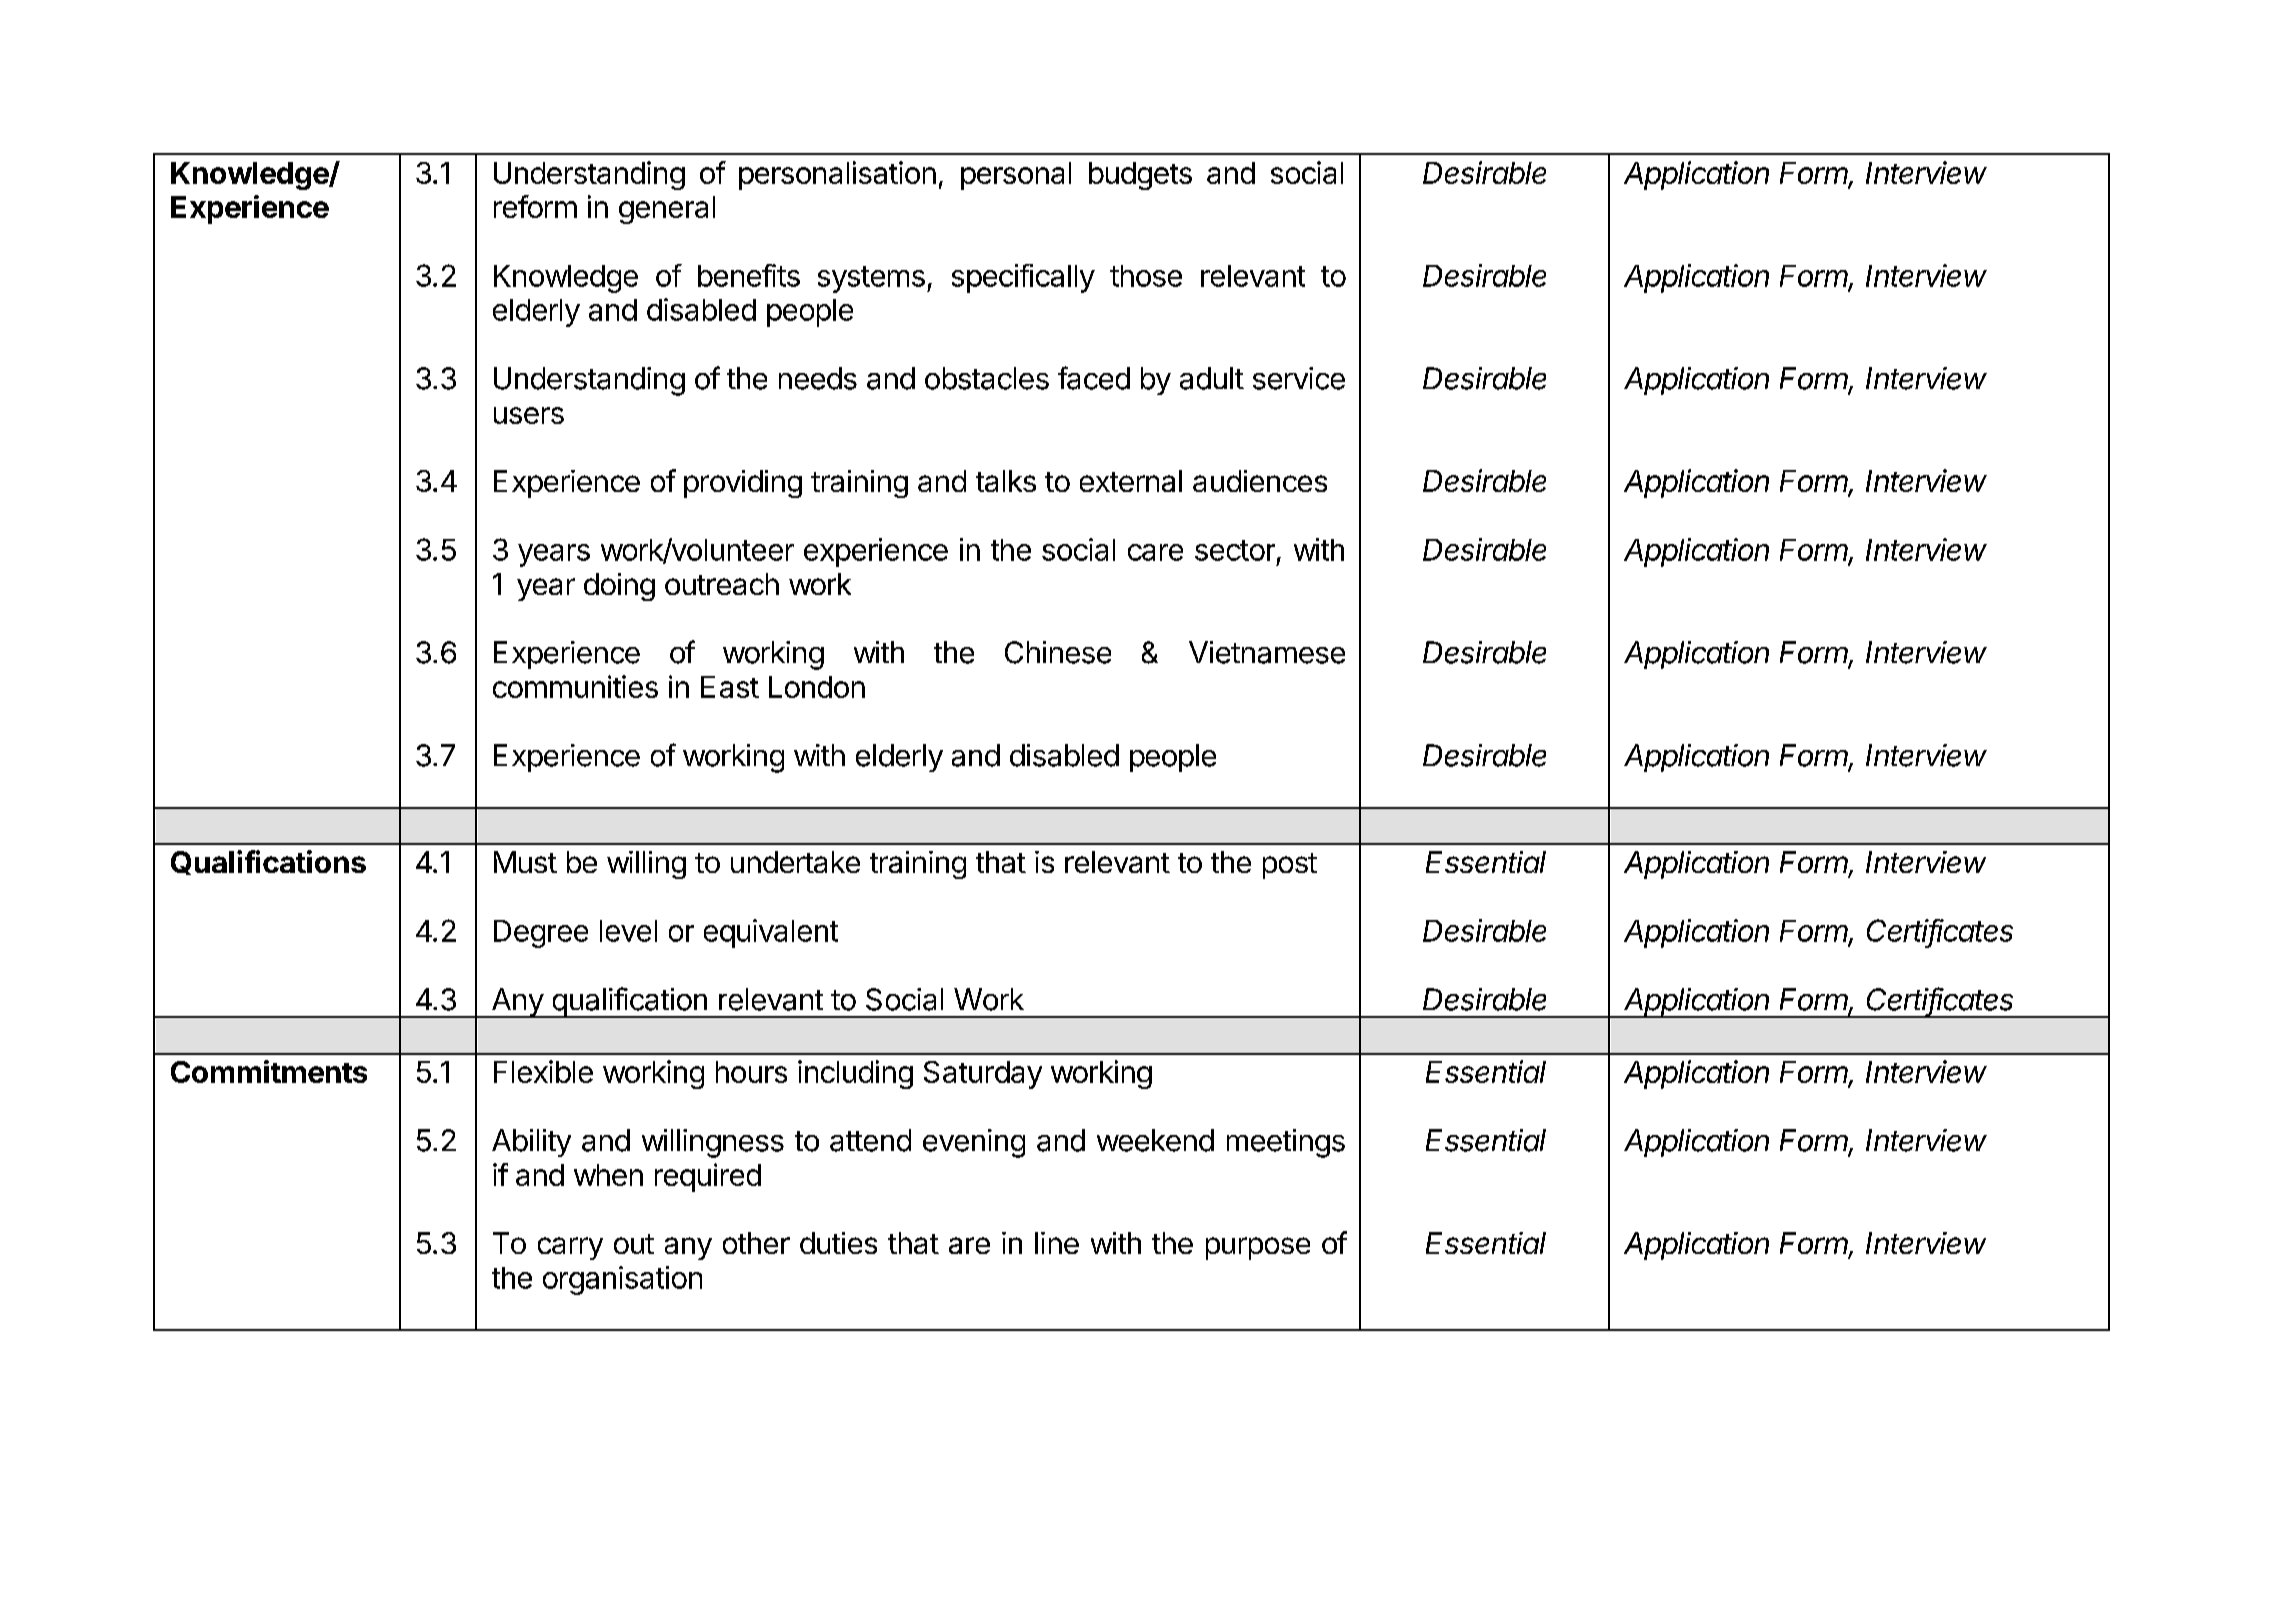  What do you see at coordinates (722, 584) in the document?
I see `outreach` at bounding box center [722, 584].
